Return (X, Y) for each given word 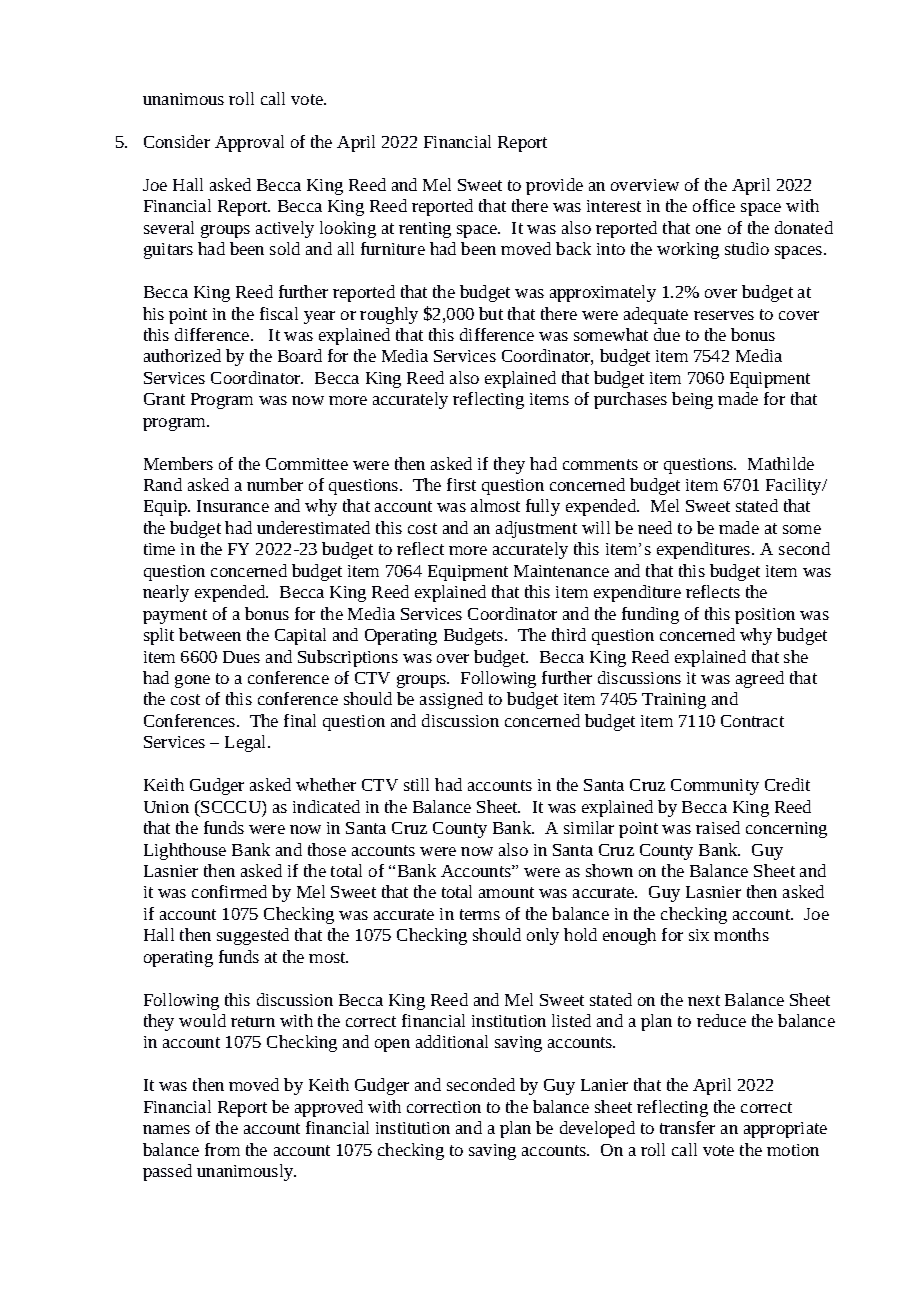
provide (554, 186)
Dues (241, 657)
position (765, 616)
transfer (687, 1127)
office (714, 205)
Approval (249, 143)
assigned (451, 700)
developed (597, 1129)
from (222, 1149)
